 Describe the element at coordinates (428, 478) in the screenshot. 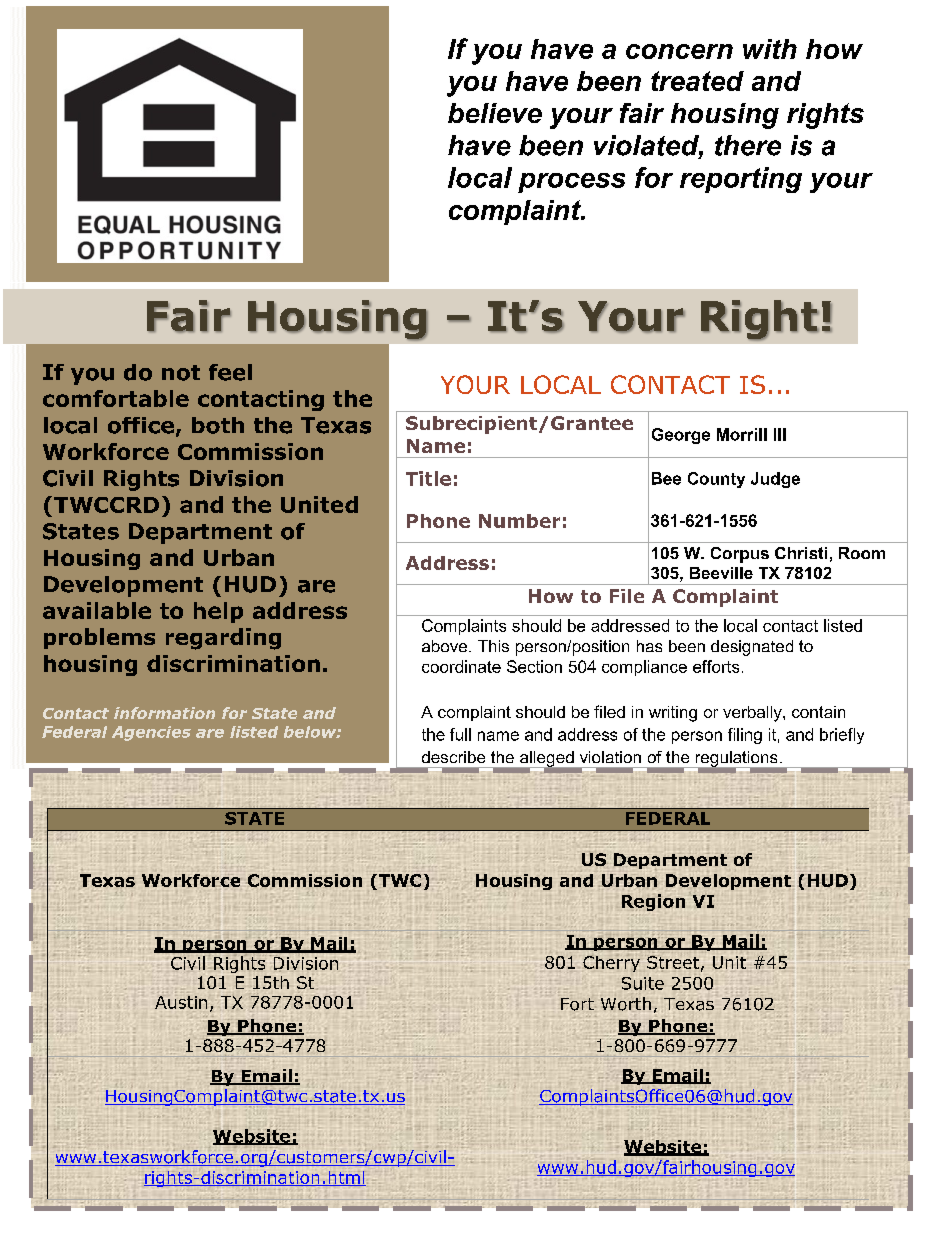

I see `Title` at that location.
